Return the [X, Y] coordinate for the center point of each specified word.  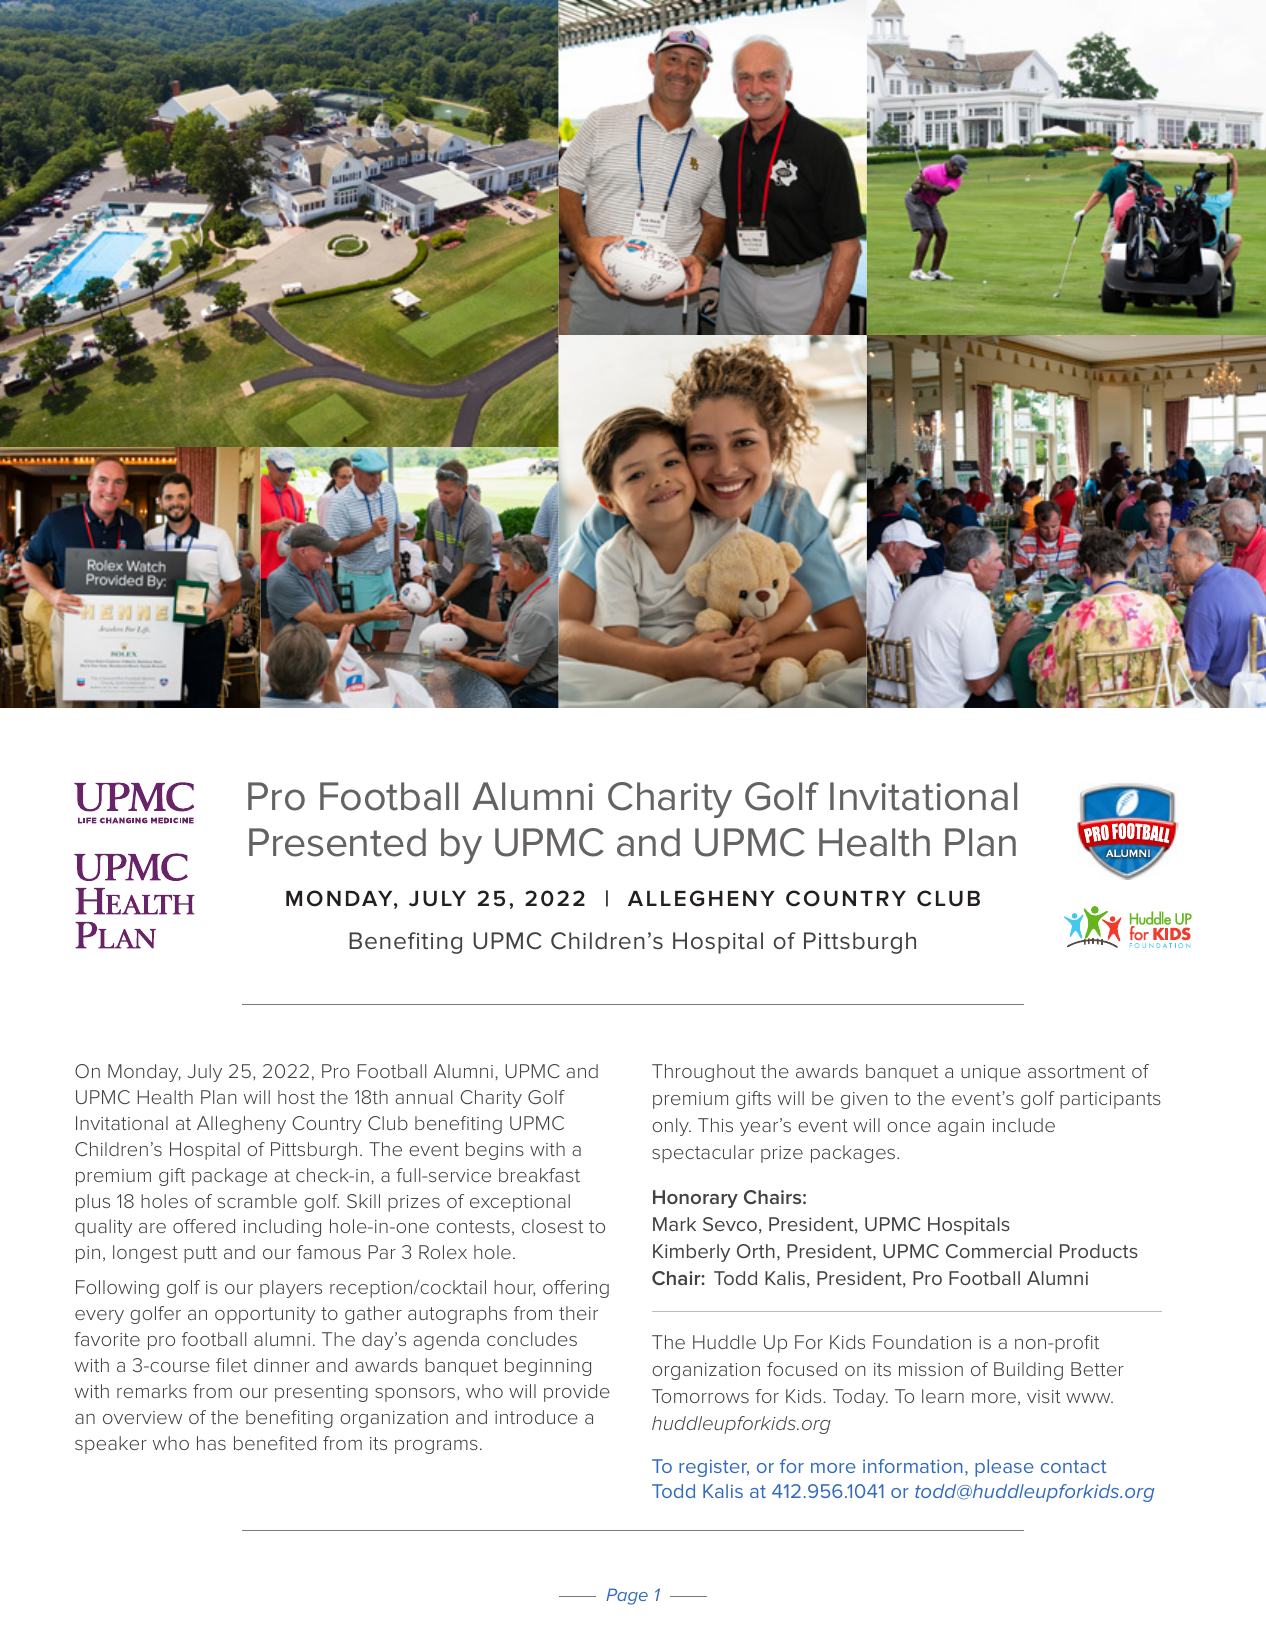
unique [991, 1073]
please [1004, 1468]
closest [552, 1226]
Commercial [999, 1251]
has [211, 1443]
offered [204, 1226]
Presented [337, 842]
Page [627, 1596]
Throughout [703, 1073]
